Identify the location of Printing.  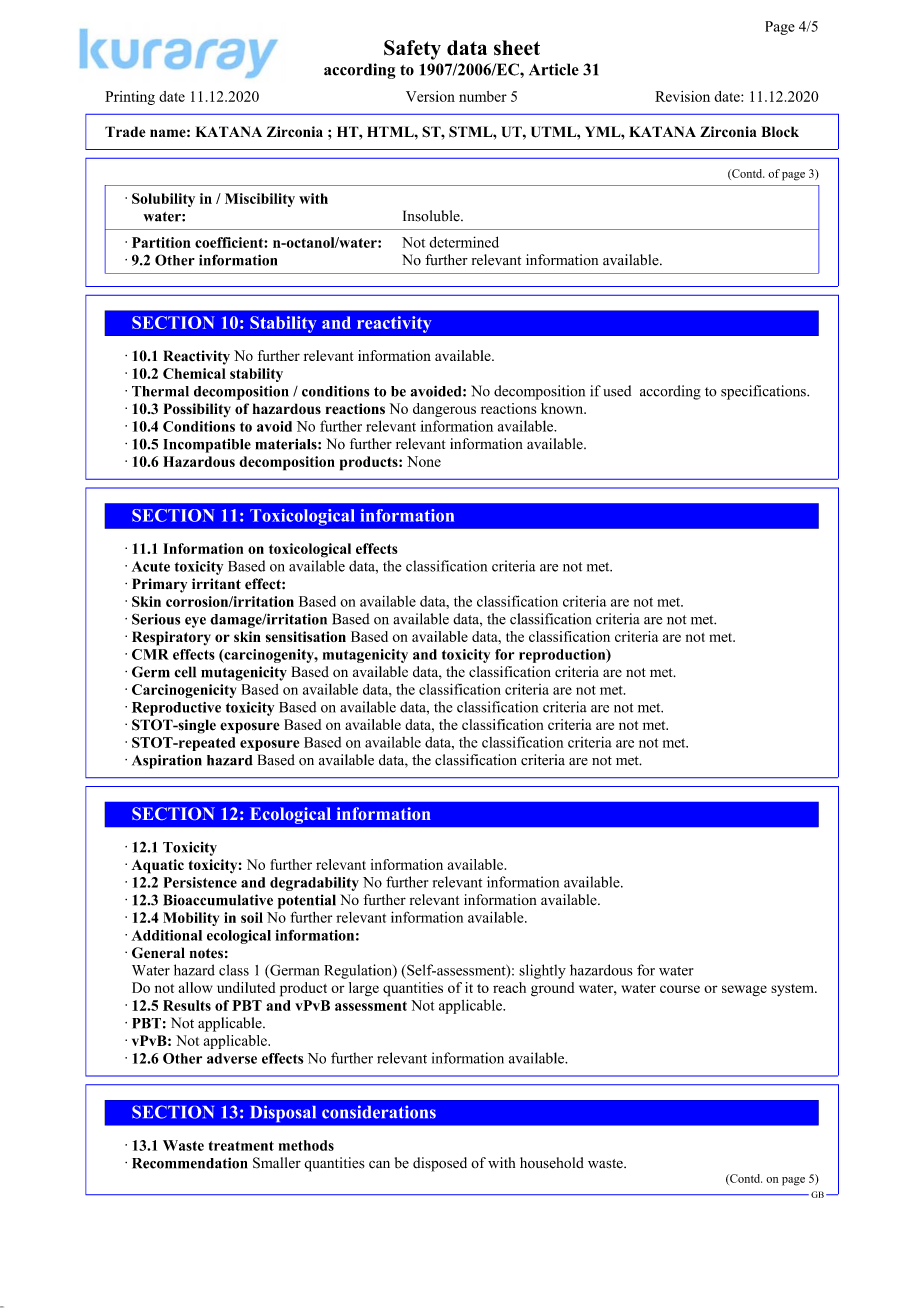
(130, 98).
